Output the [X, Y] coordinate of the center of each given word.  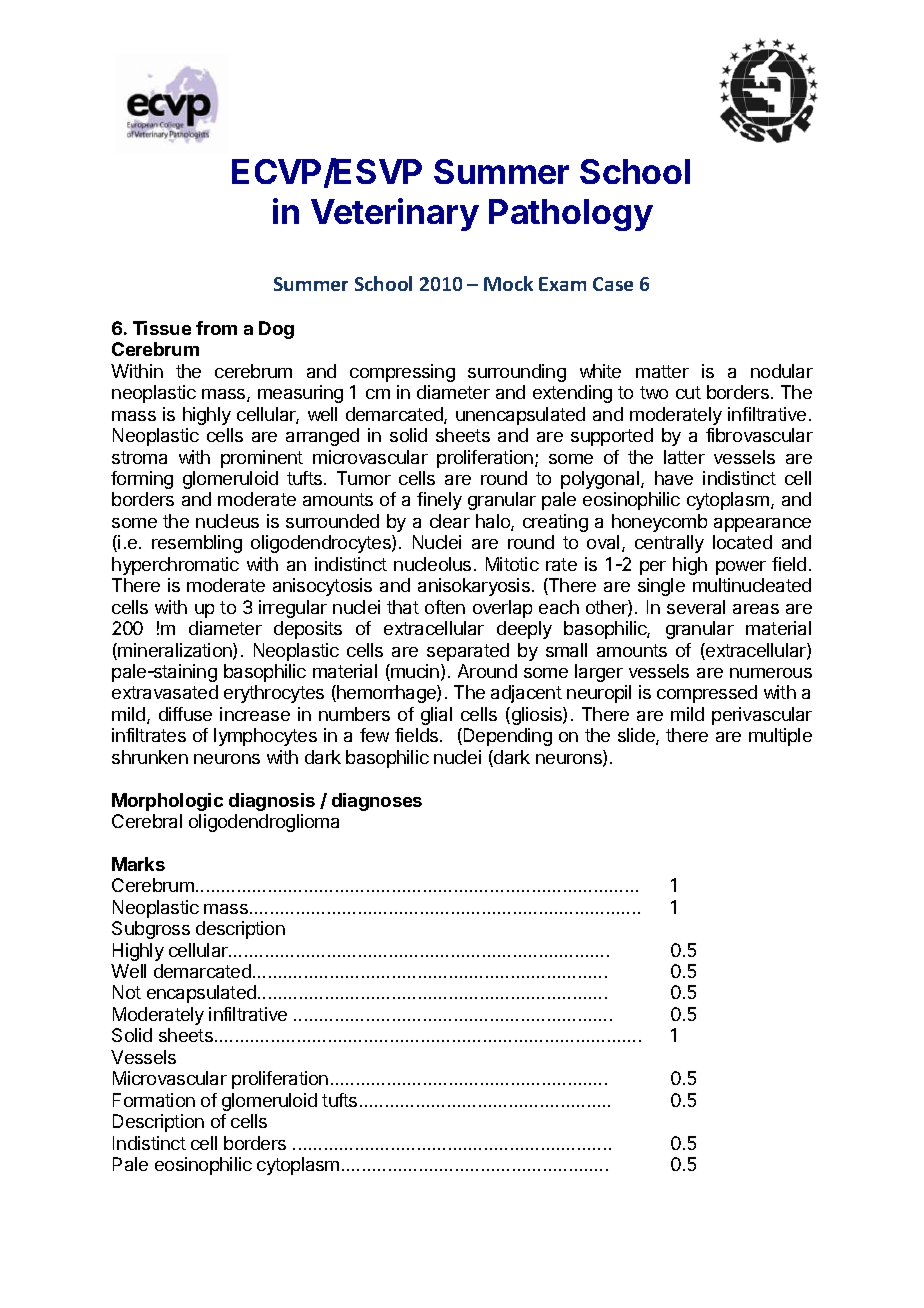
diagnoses [377, 802]
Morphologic [167, 802]
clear [450, 521]
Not [127, 992]
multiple [780, 737]
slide [637, 736]
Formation [154, 1100]
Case [613, 284]
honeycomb [659, 523]
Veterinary [395, 214]
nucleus [227, 521]
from [216, 328]
